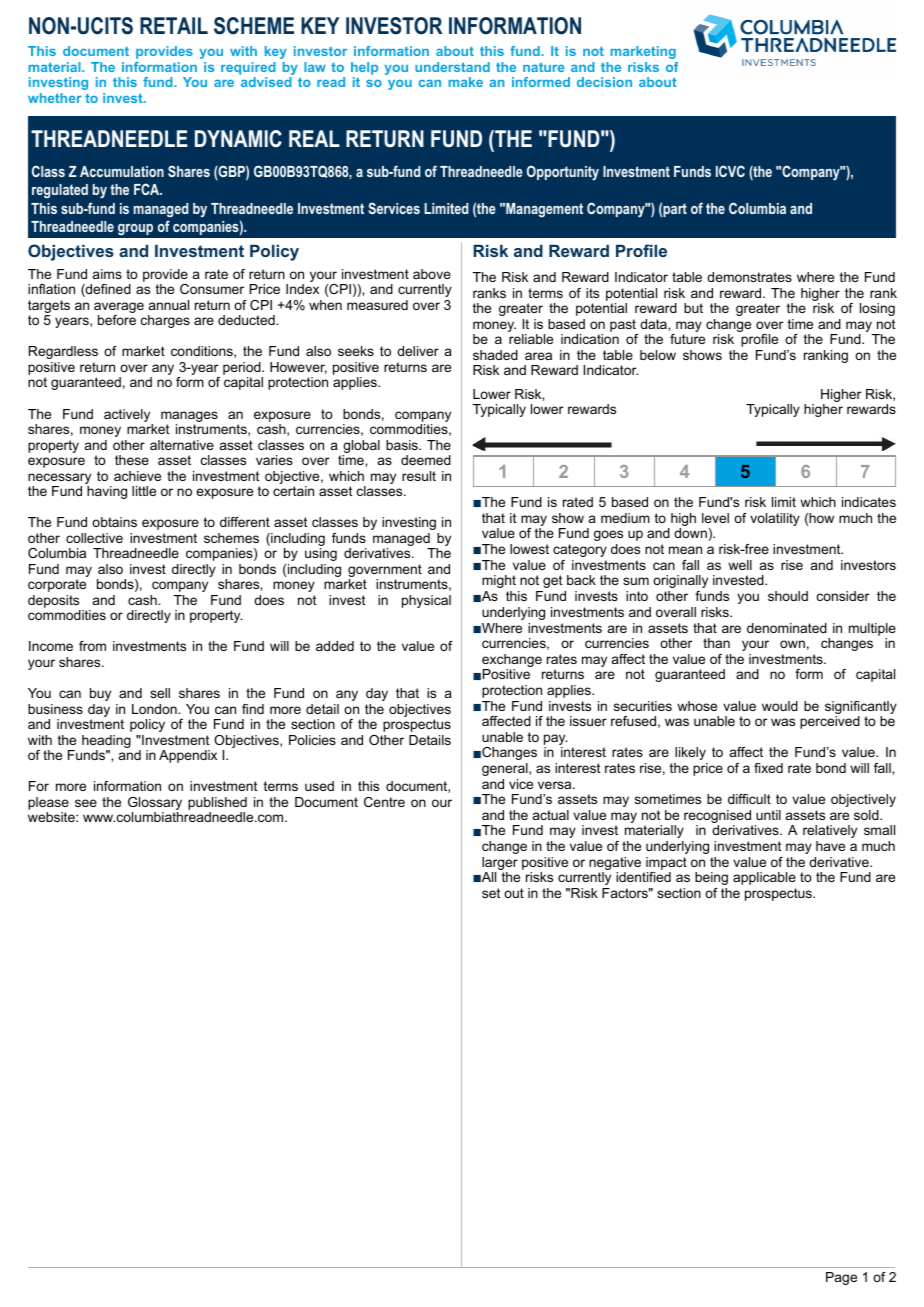 Image resolution: width=924 pixels, height=1307 pixels. What do you see at coordinates (426, 601) in the screenshot?
I see `physical` at bounding box center [426, 601].
